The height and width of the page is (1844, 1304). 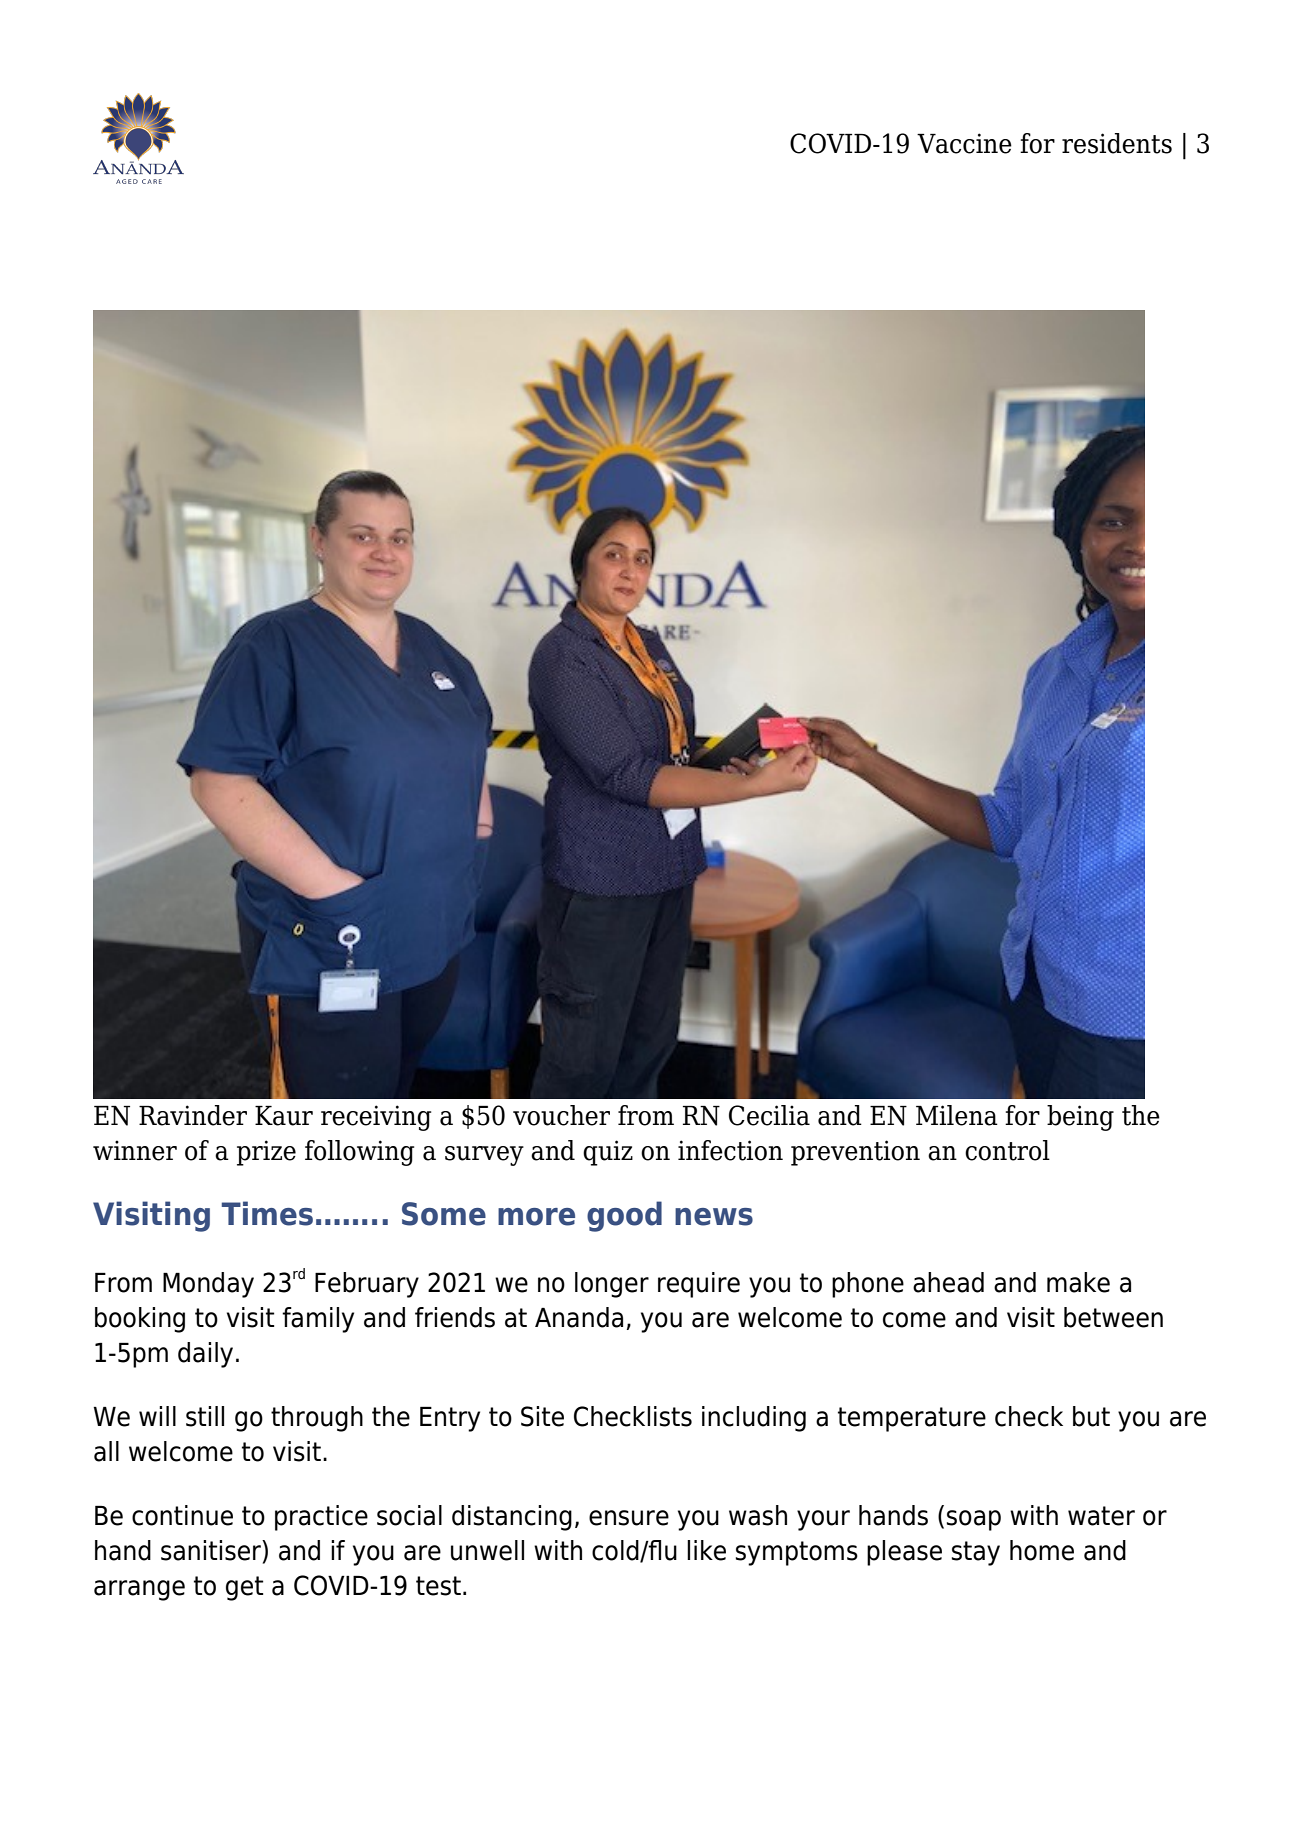 I want to click on ensure, so click(x=629, y=1518).
